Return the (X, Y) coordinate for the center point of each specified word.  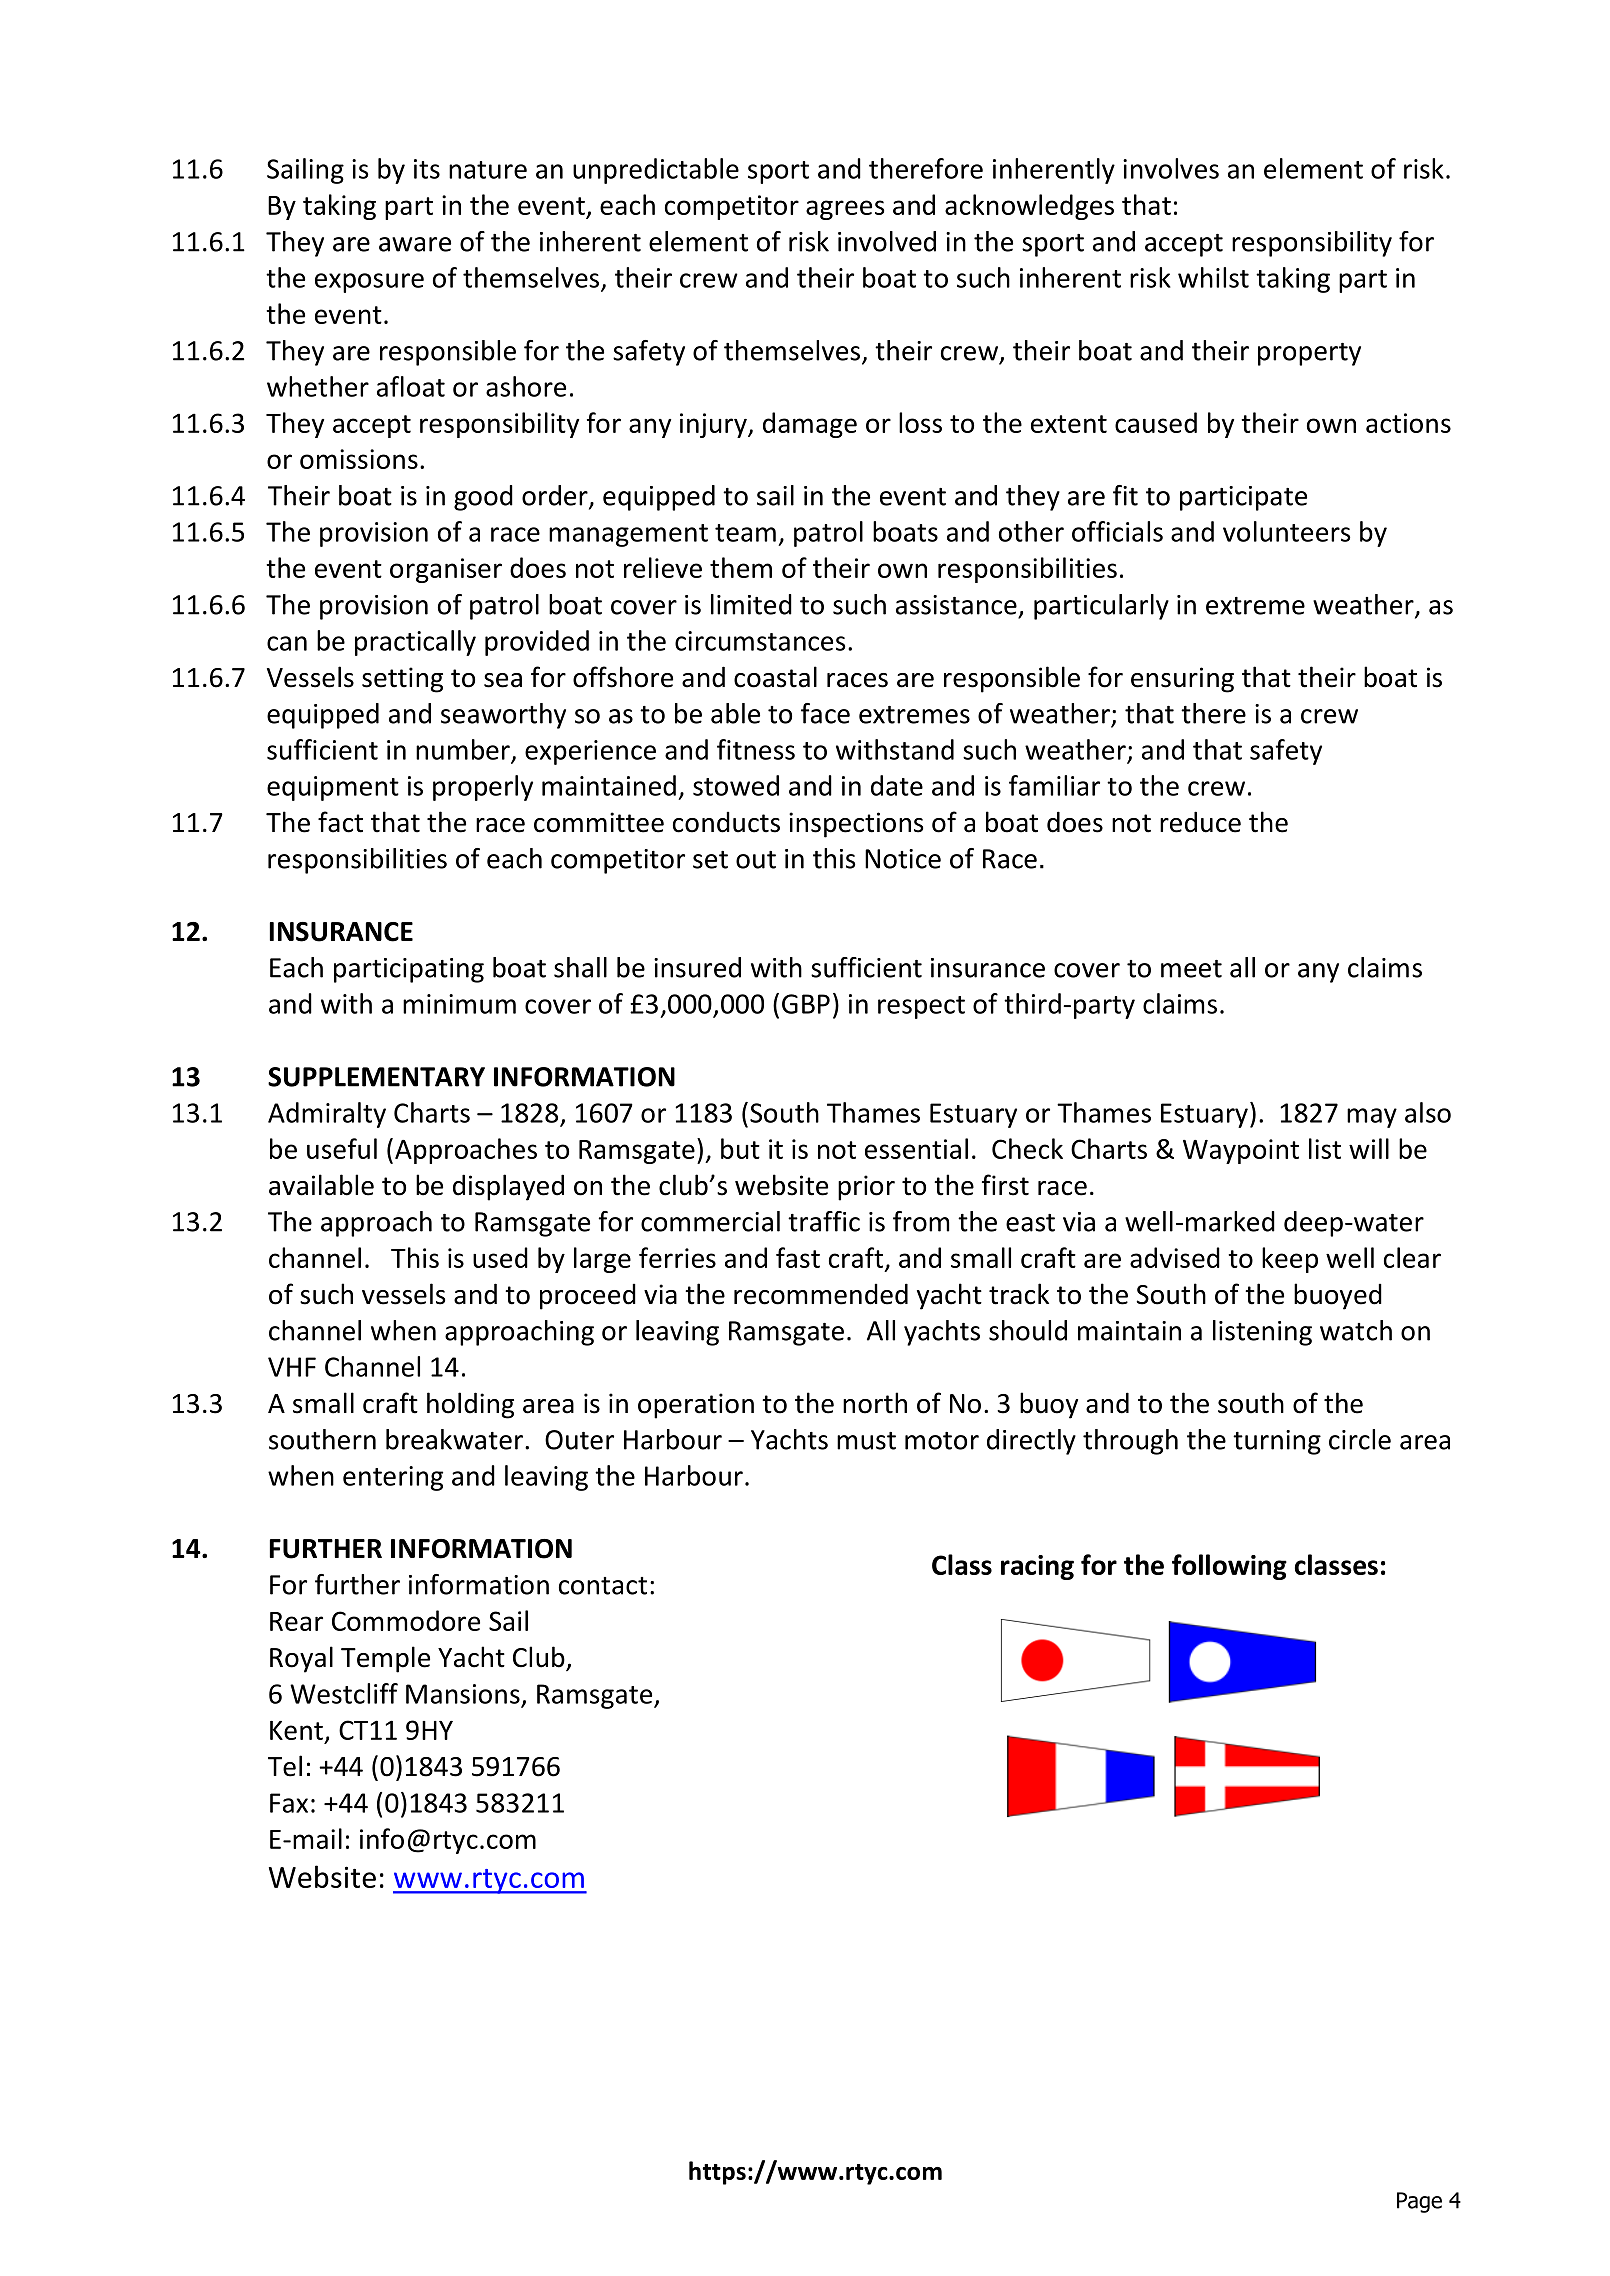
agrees (845, 210)
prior (866, 1188)
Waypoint (1241, 1151)
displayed (508, 1187)
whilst (1213, 277)
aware (415, 244)
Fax (289, 1803)
